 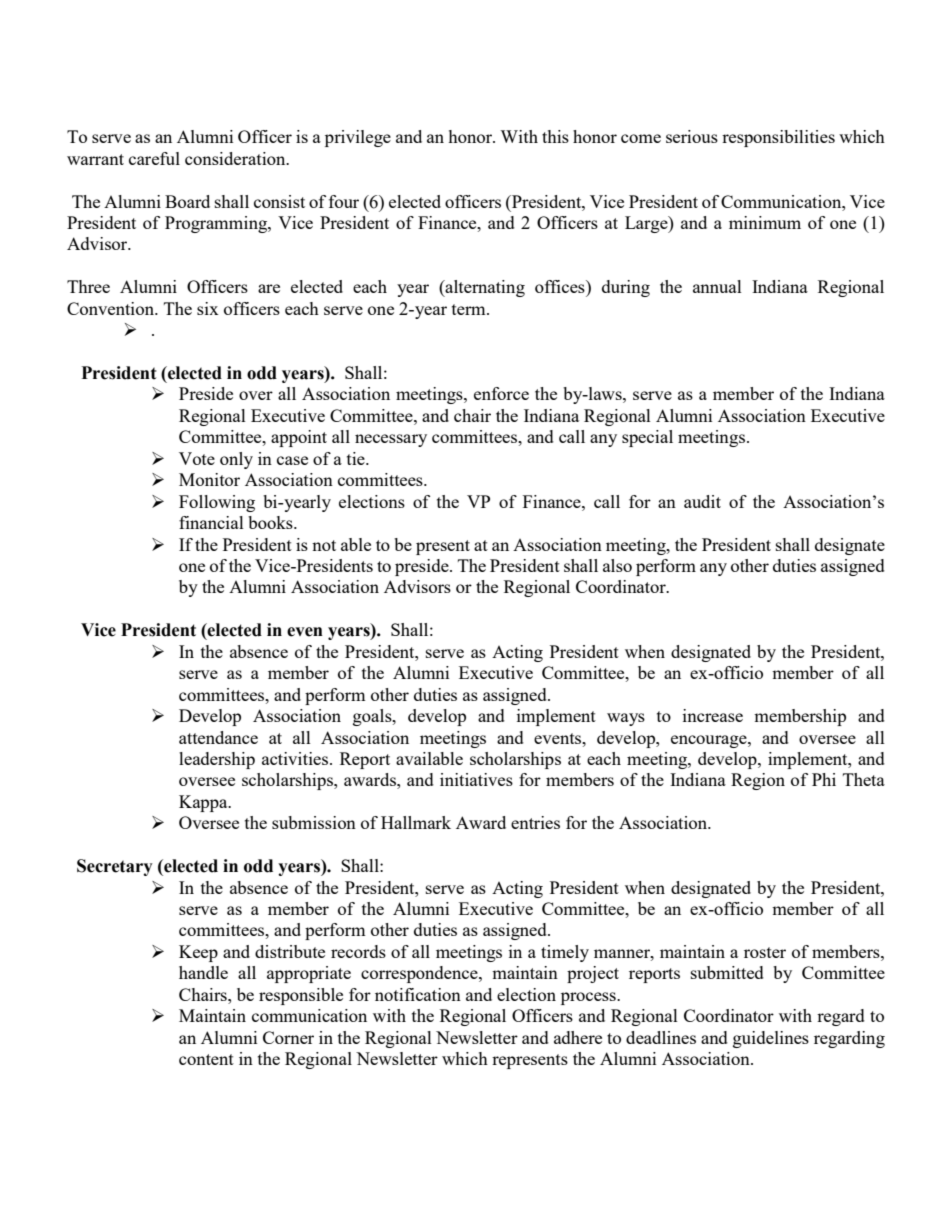 I want to click on audit, so click(x=702, y=501).
